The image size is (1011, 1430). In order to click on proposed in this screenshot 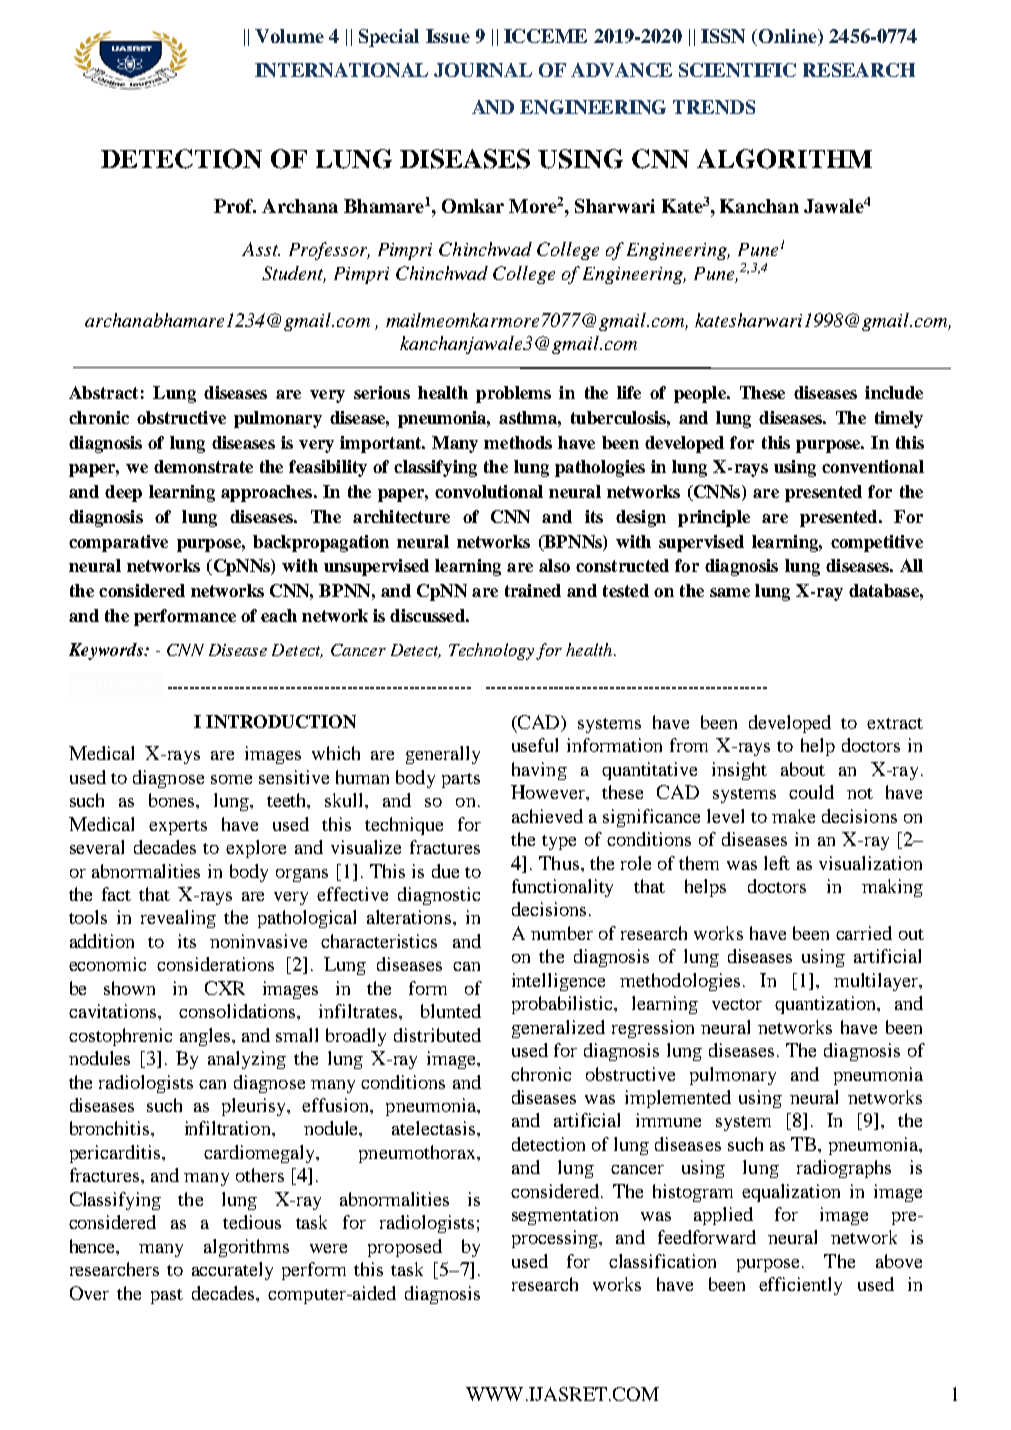, I will do `click(405, 1248)`.
